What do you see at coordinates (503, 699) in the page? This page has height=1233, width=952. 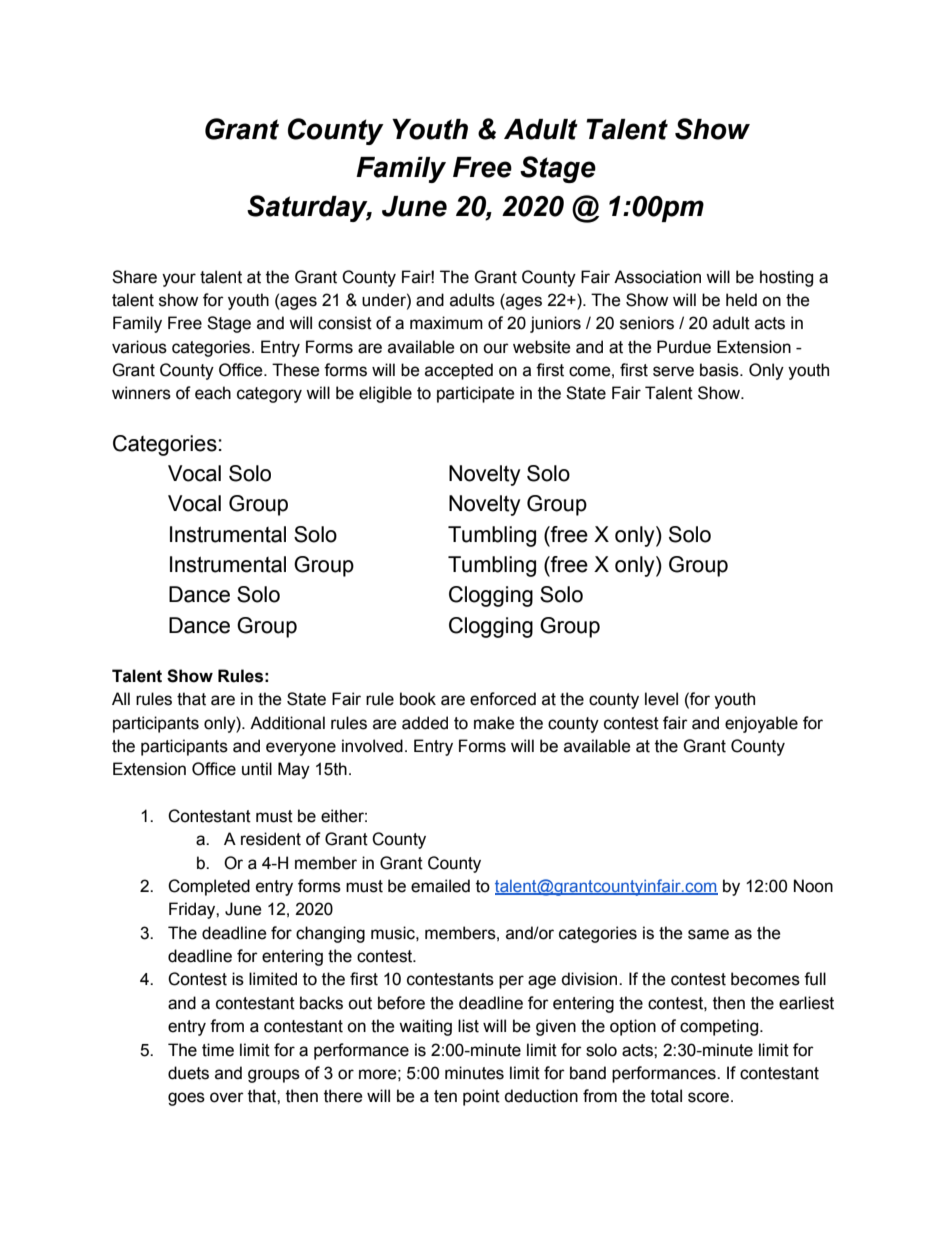 I see `enforced` at bounding box center [503, 699].
